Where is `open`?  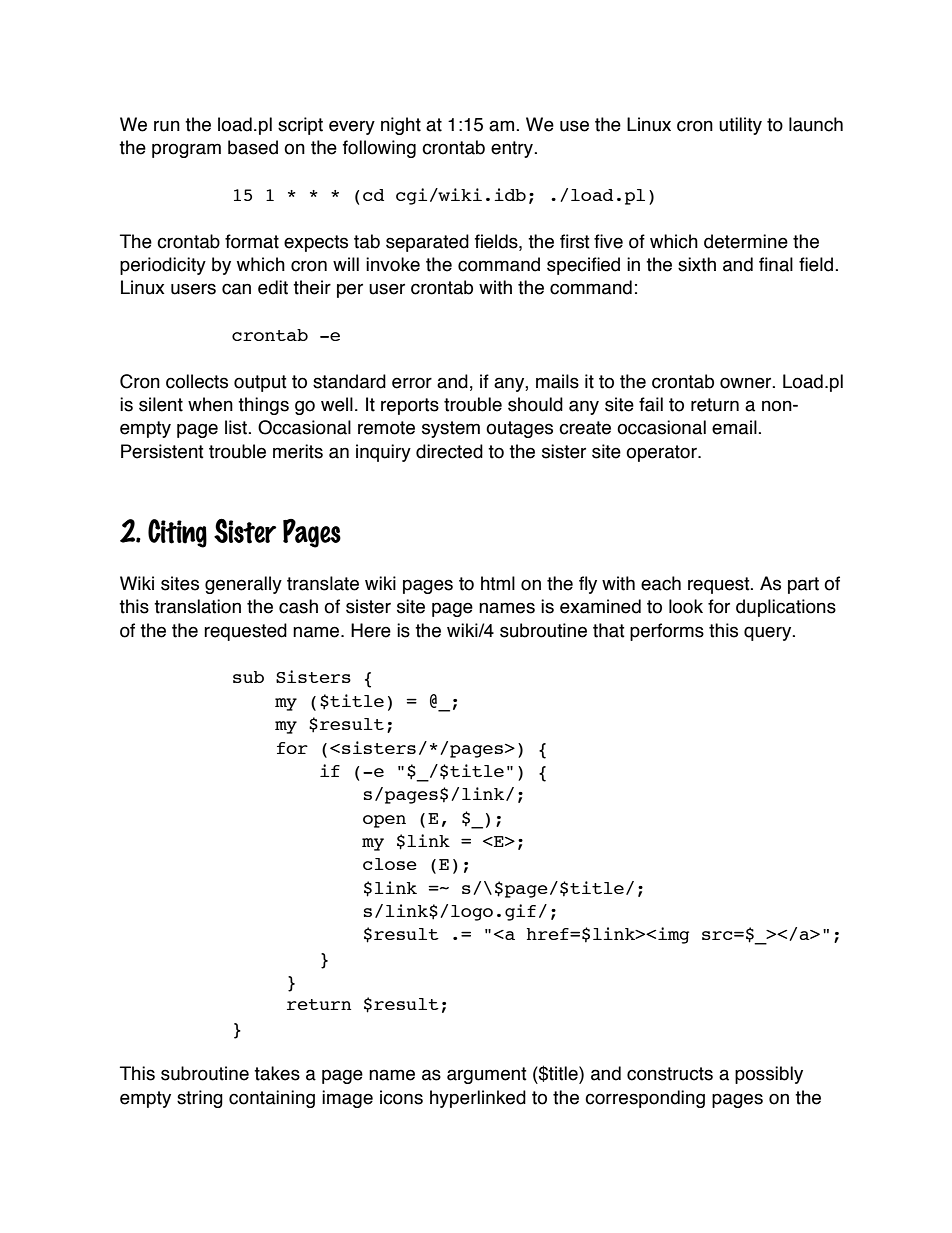 open is located at coordinates (384, 821).
